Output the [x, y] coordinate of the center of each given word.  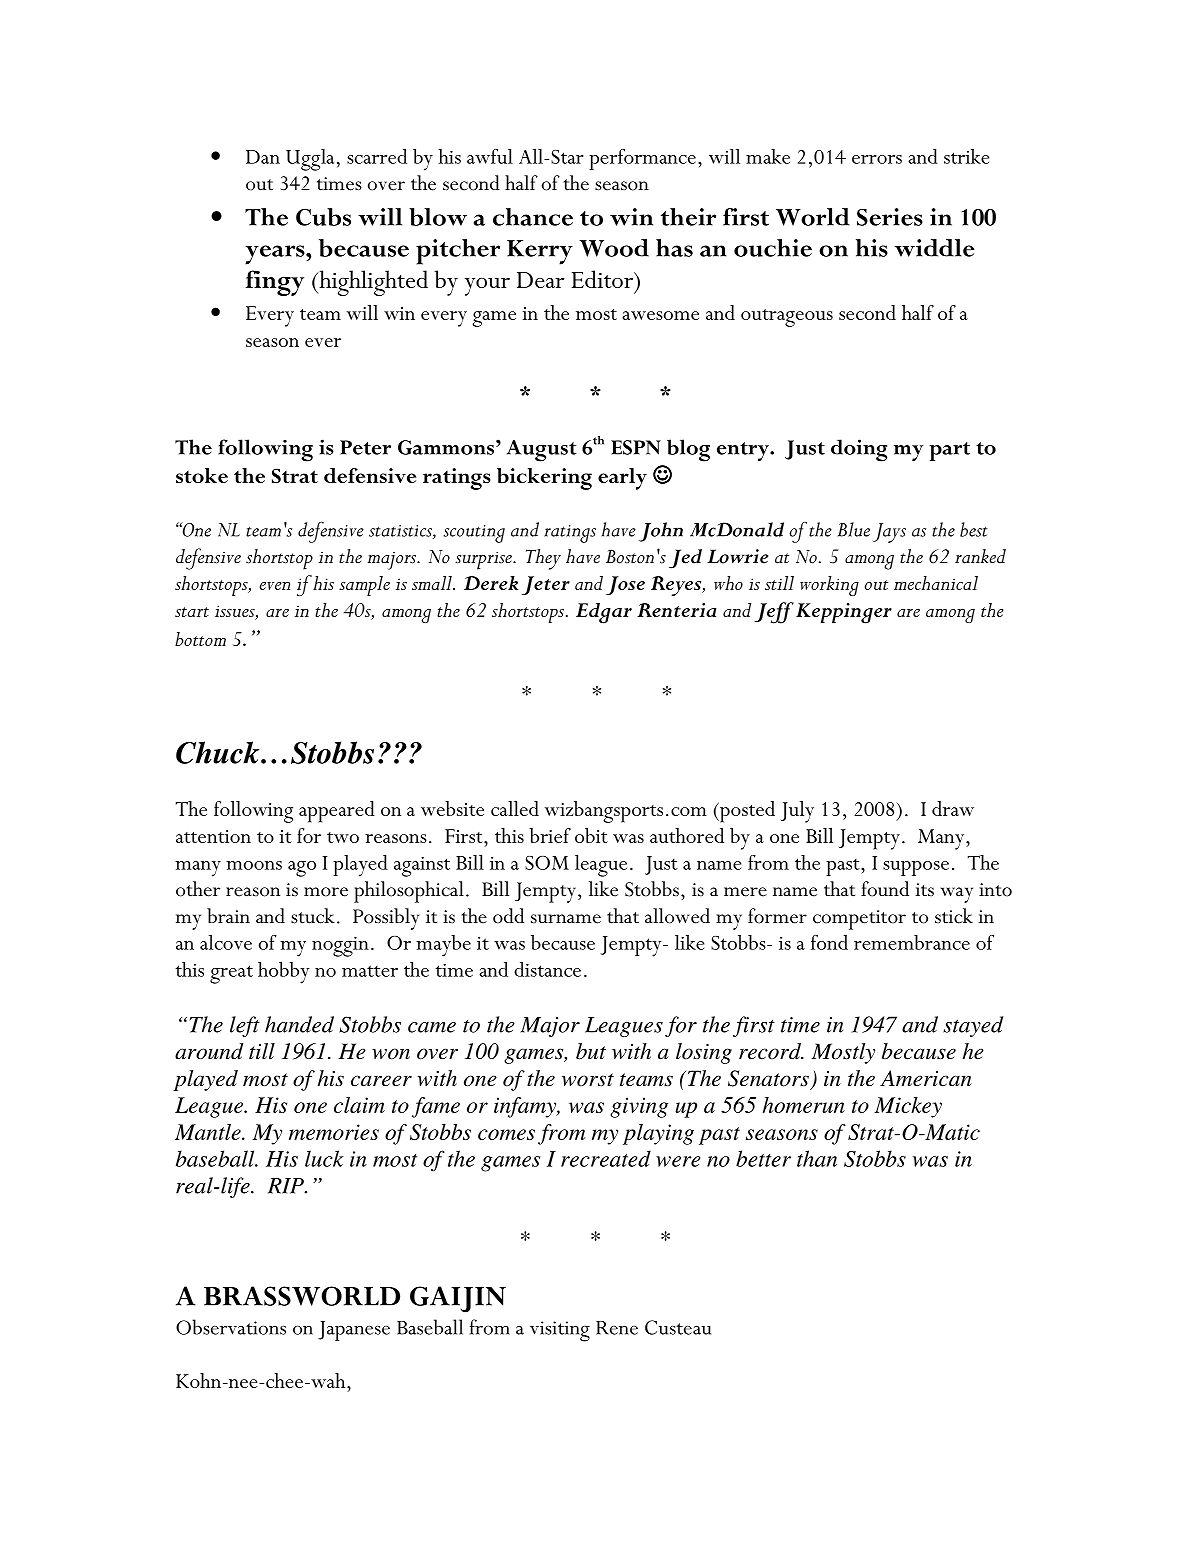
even [274, 586]
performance [642, 159]
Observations [231, 1327]
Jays [889, 533]
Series [890, 217]
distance [547, 969]
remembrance [912, 942]
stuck [313, 916]
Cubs [323, 217]
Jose [625, 585]
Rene [617, 1328]
